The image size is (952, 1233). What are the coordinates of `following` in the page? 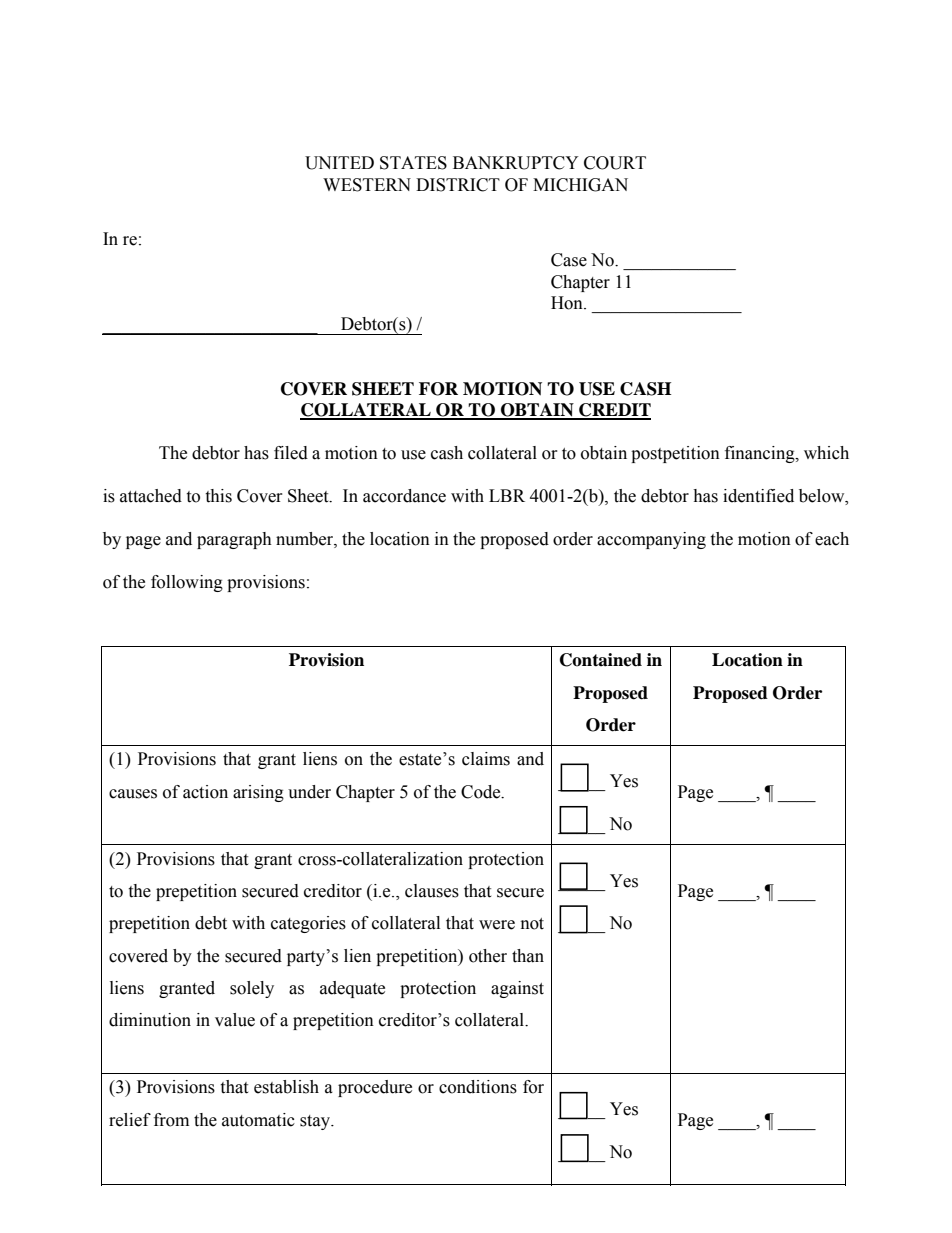 It's located at (187, 583).
